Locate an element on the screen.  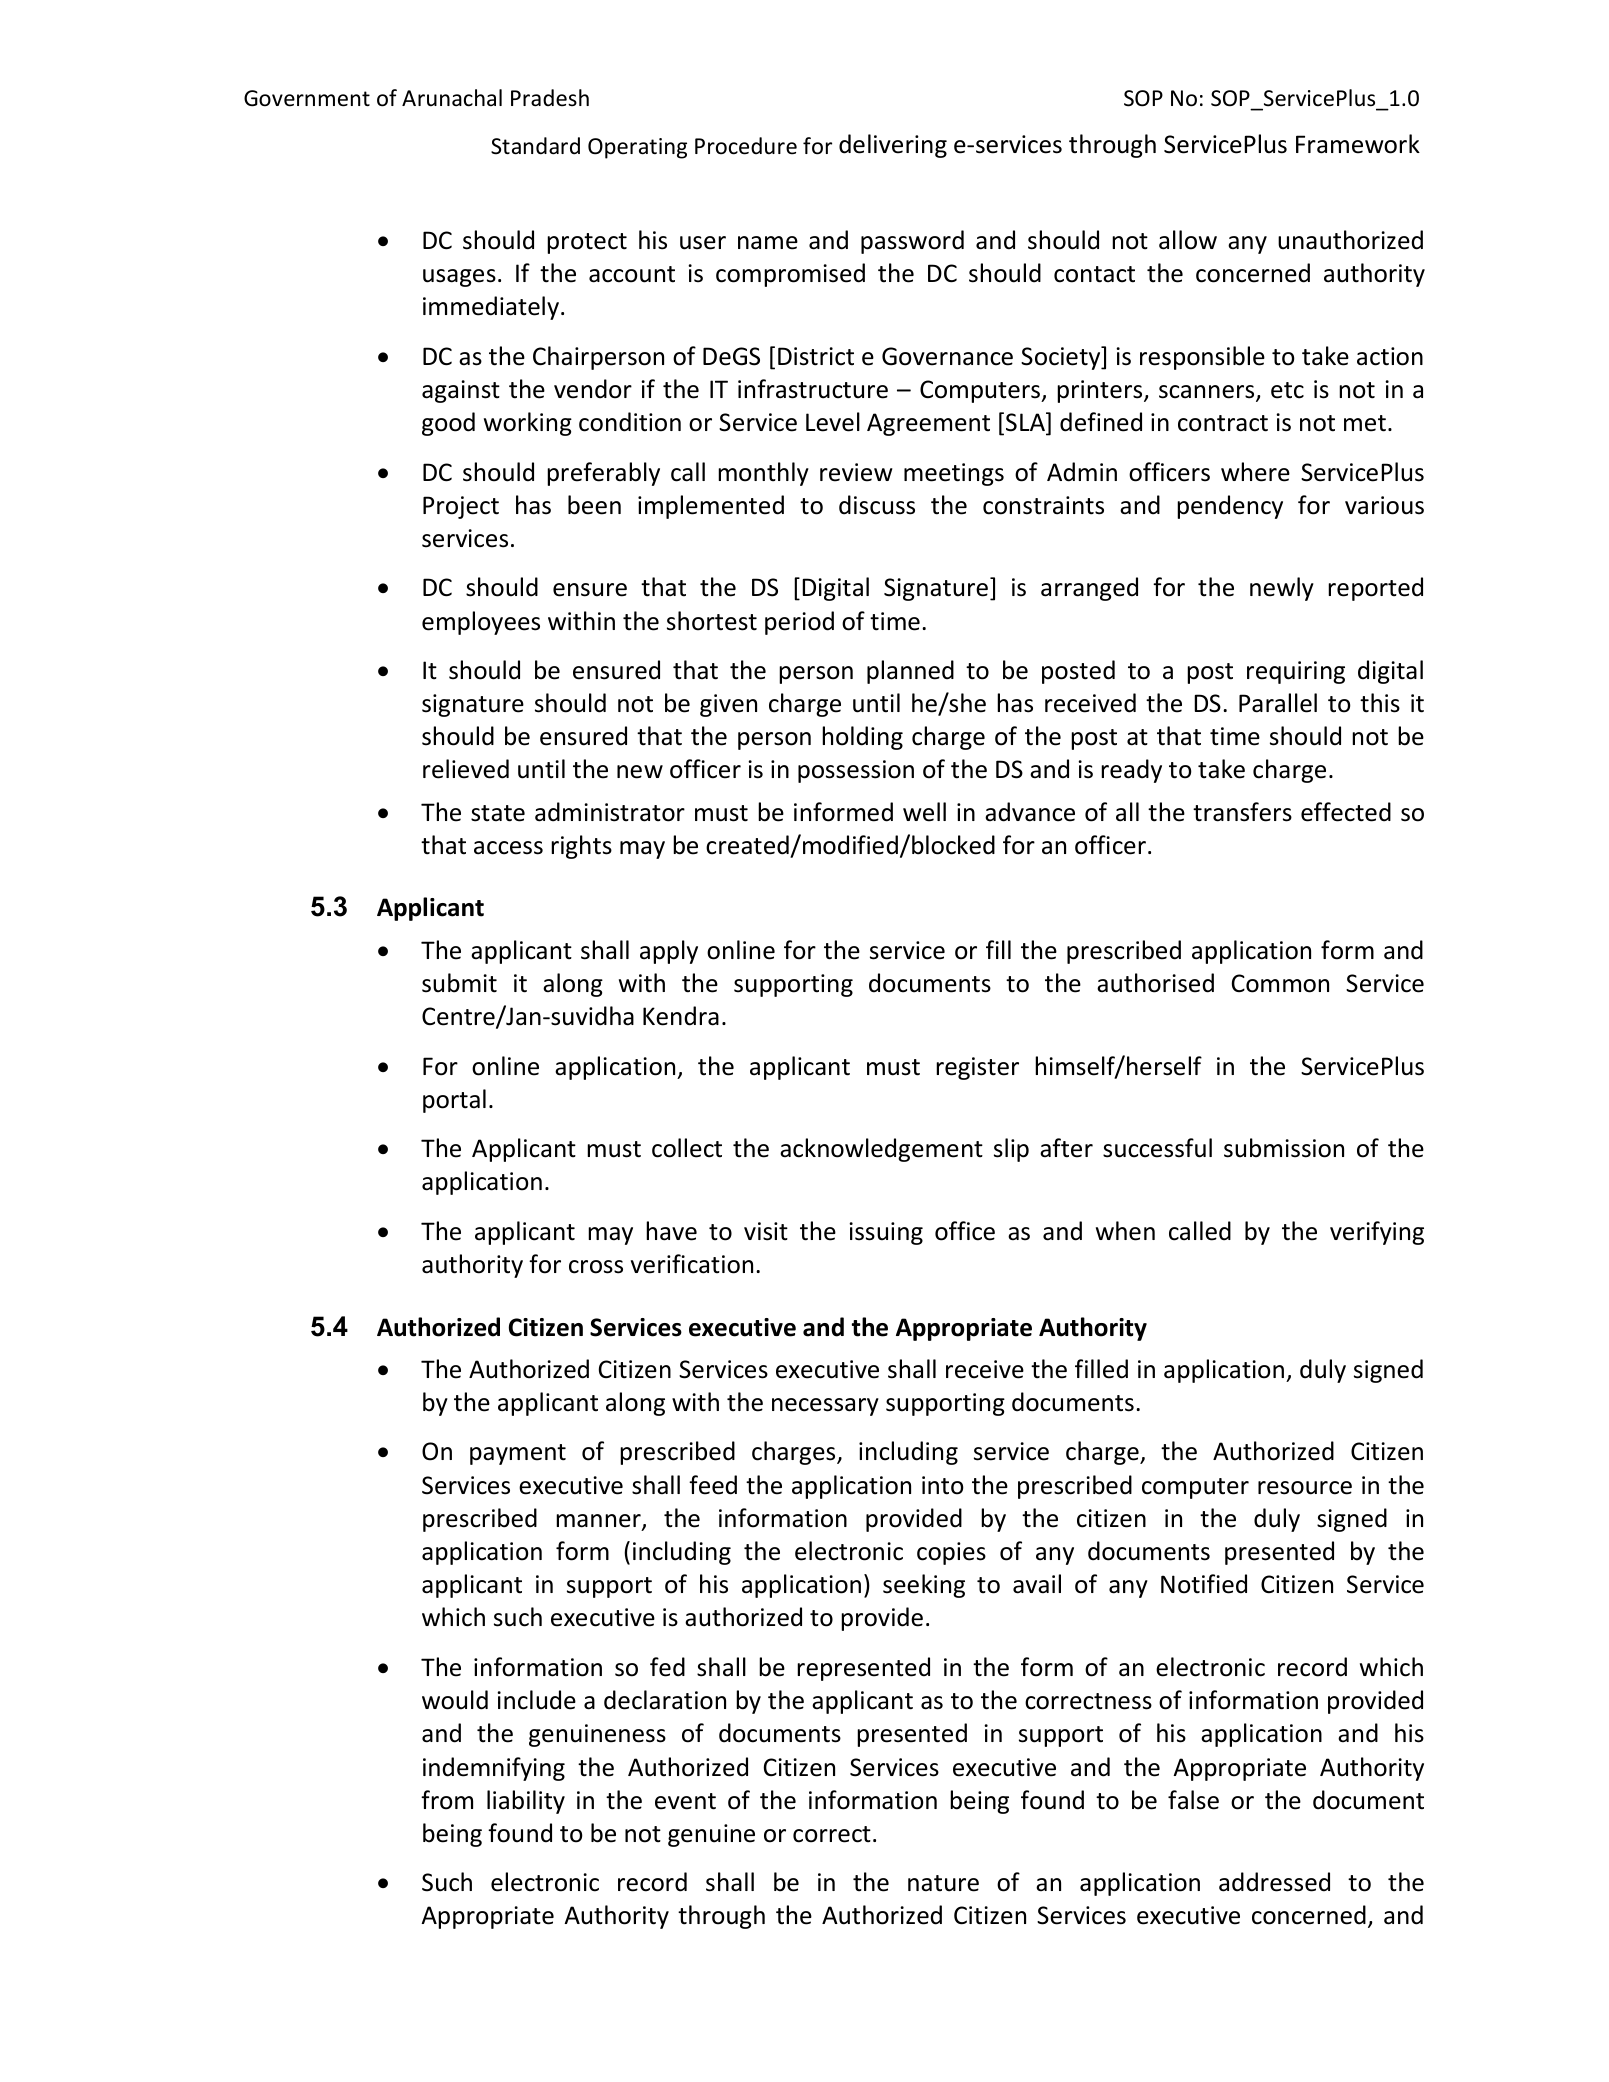
submit is located at coordinates (459, 983).
